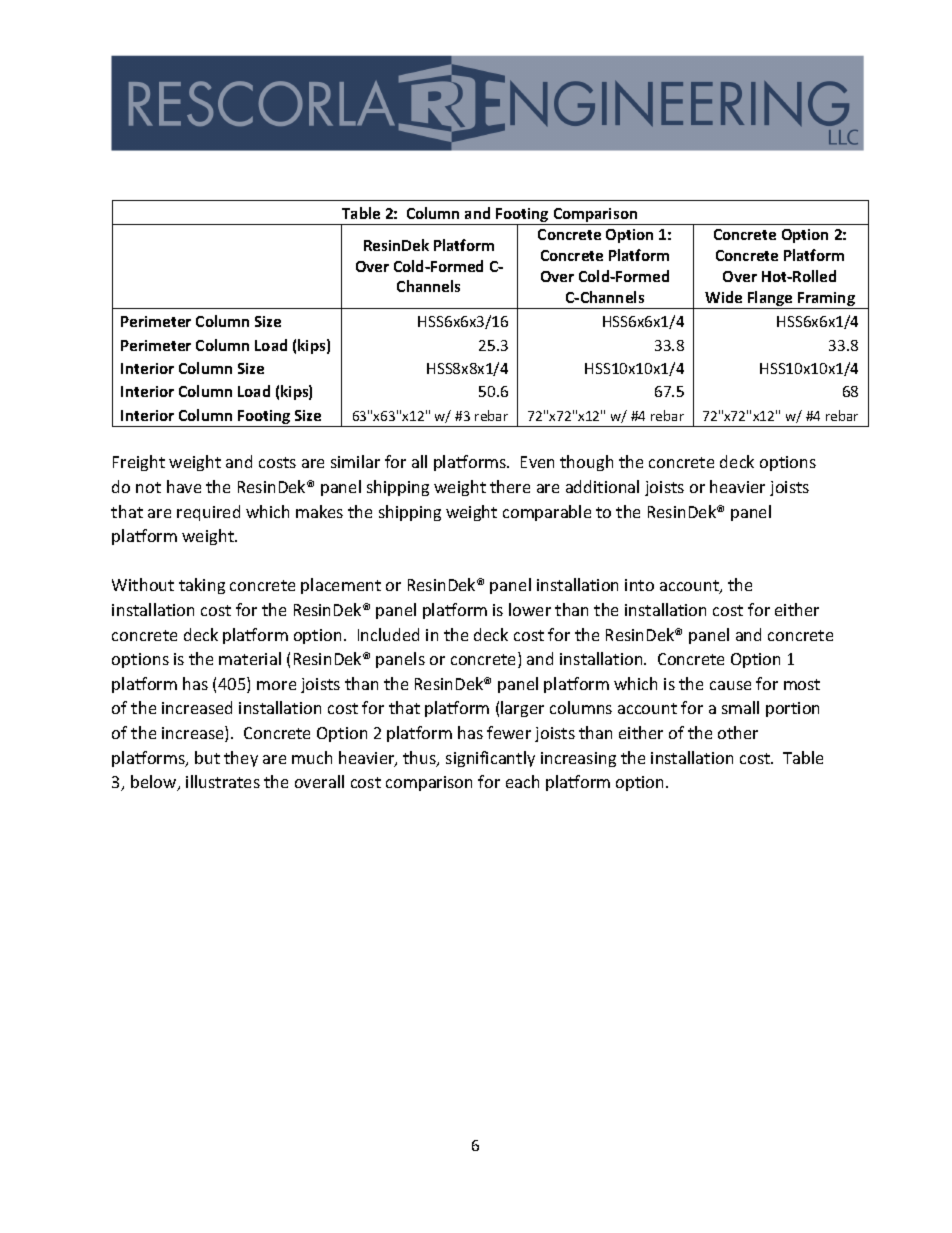 The height and width of the screenshot is (1233, 952). What do you see at coordinates (355, 461) in the screenshot?
I see `similar` at bounding box center [355, 461].
